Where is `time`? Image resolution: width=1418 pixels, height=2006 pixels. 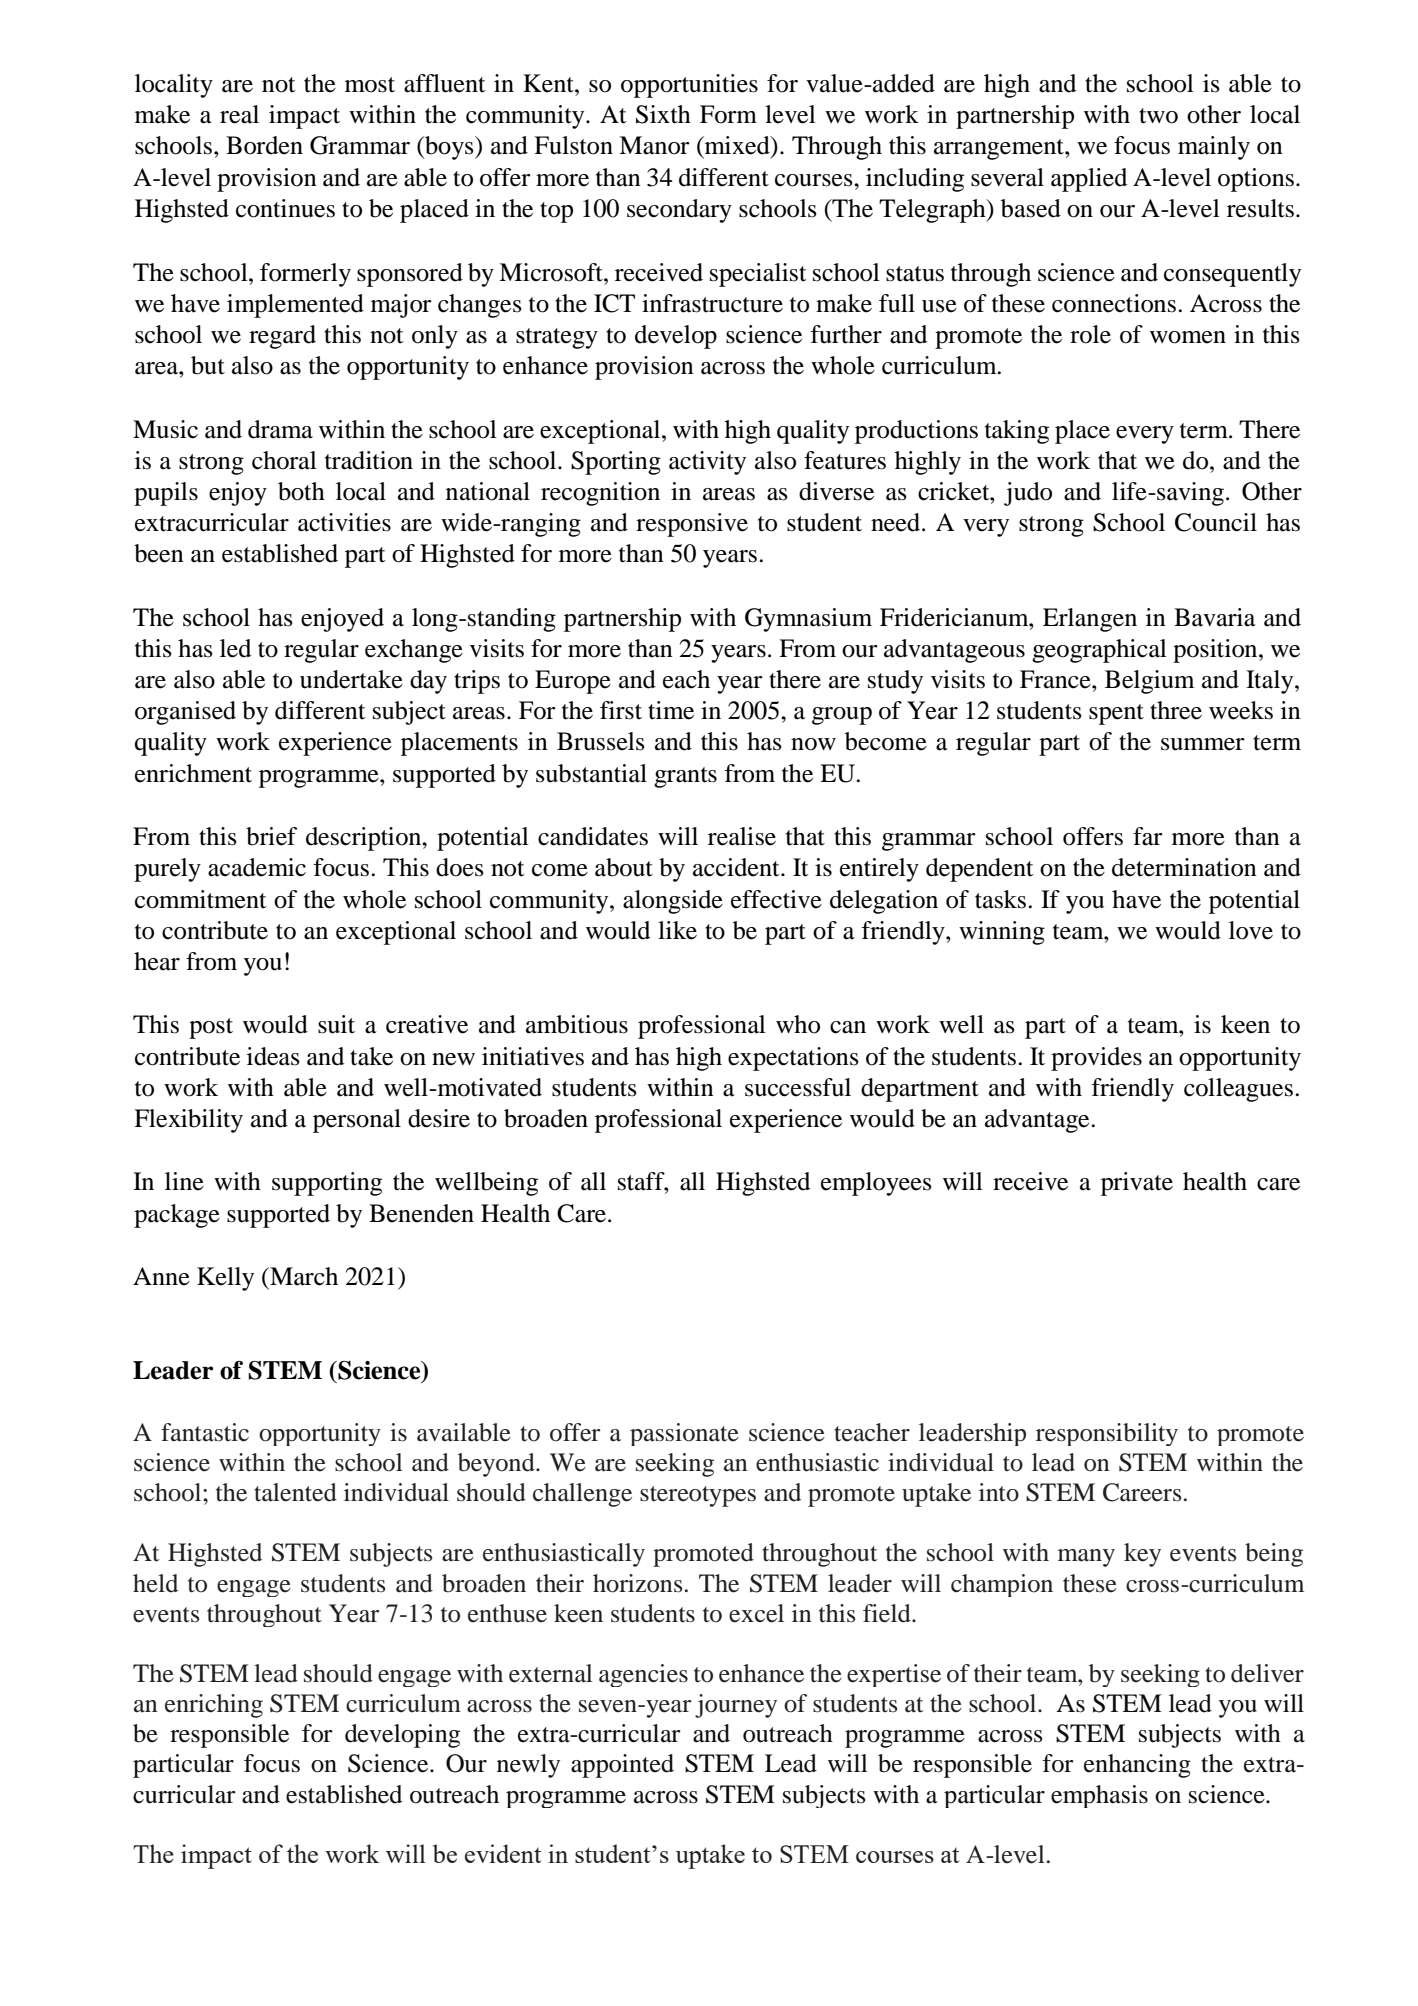 time is located at coordinates (671, 710).
